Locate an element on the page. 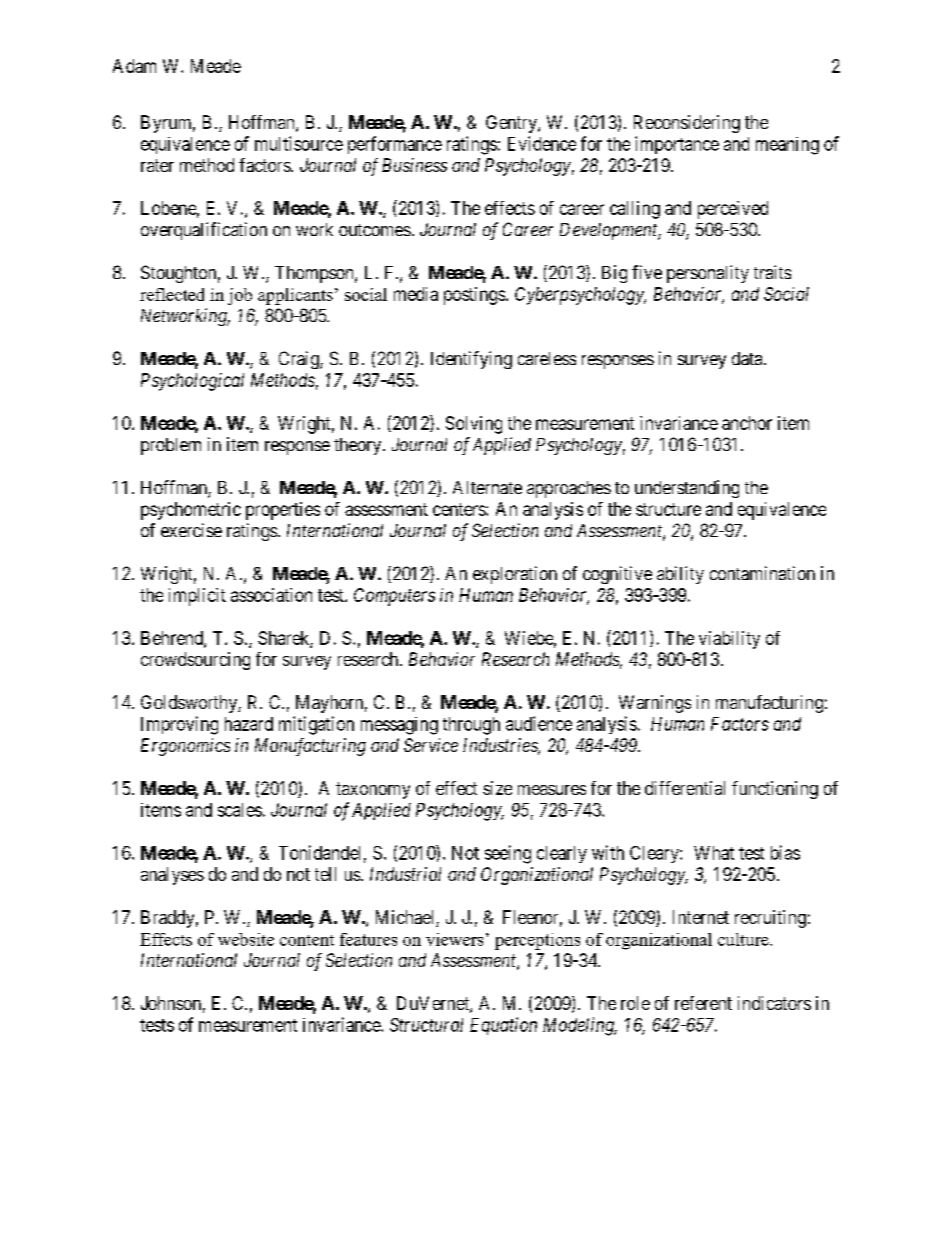  data is located at coordinates (748, 358).
